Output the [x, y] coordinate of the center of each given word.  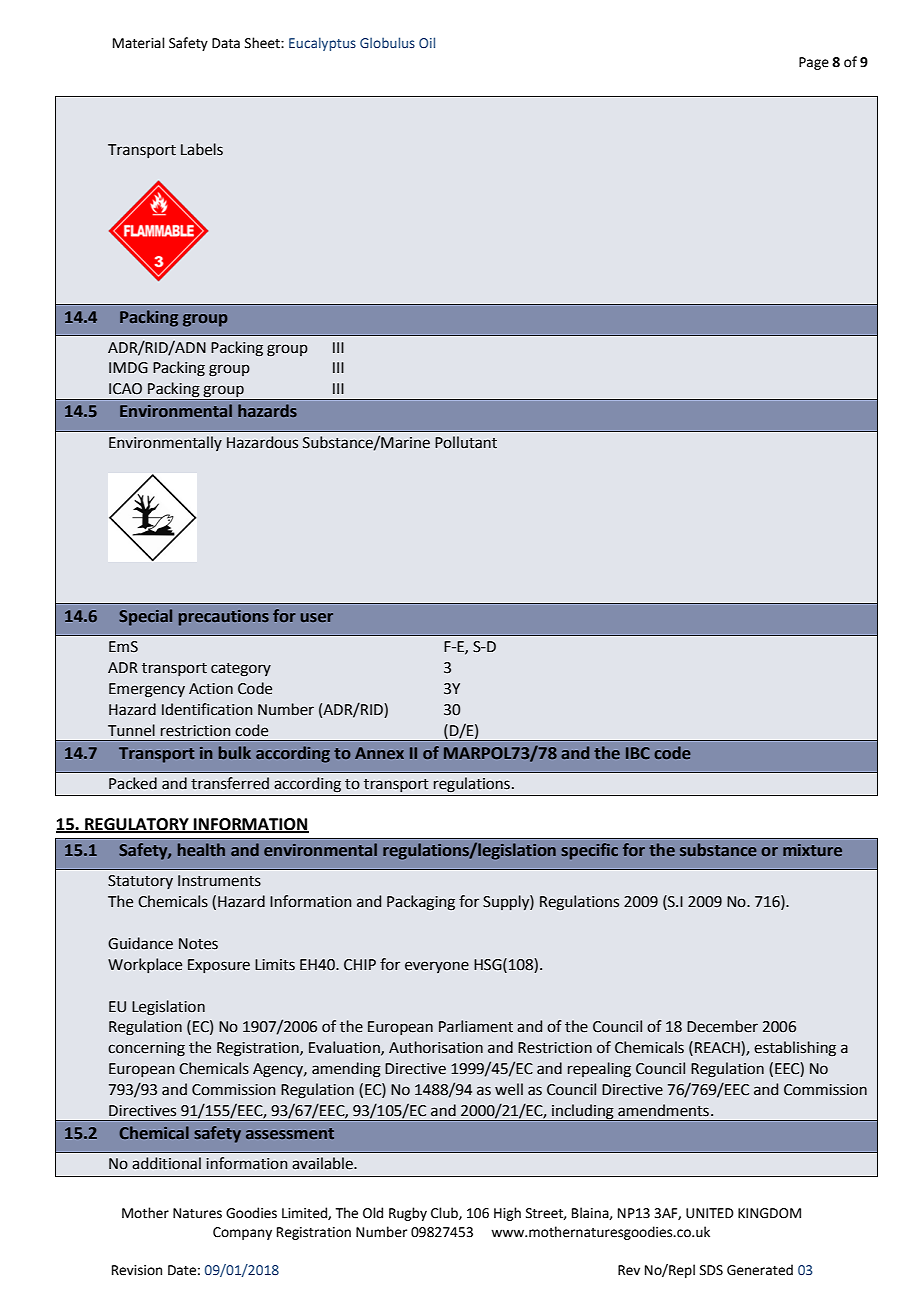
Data [226, 43]
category [241, 670]
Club [445, 1213]
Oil [427, 42]
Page [814, 63]
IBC [638, 753]
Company [242, 1233]
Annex [379, 753]
